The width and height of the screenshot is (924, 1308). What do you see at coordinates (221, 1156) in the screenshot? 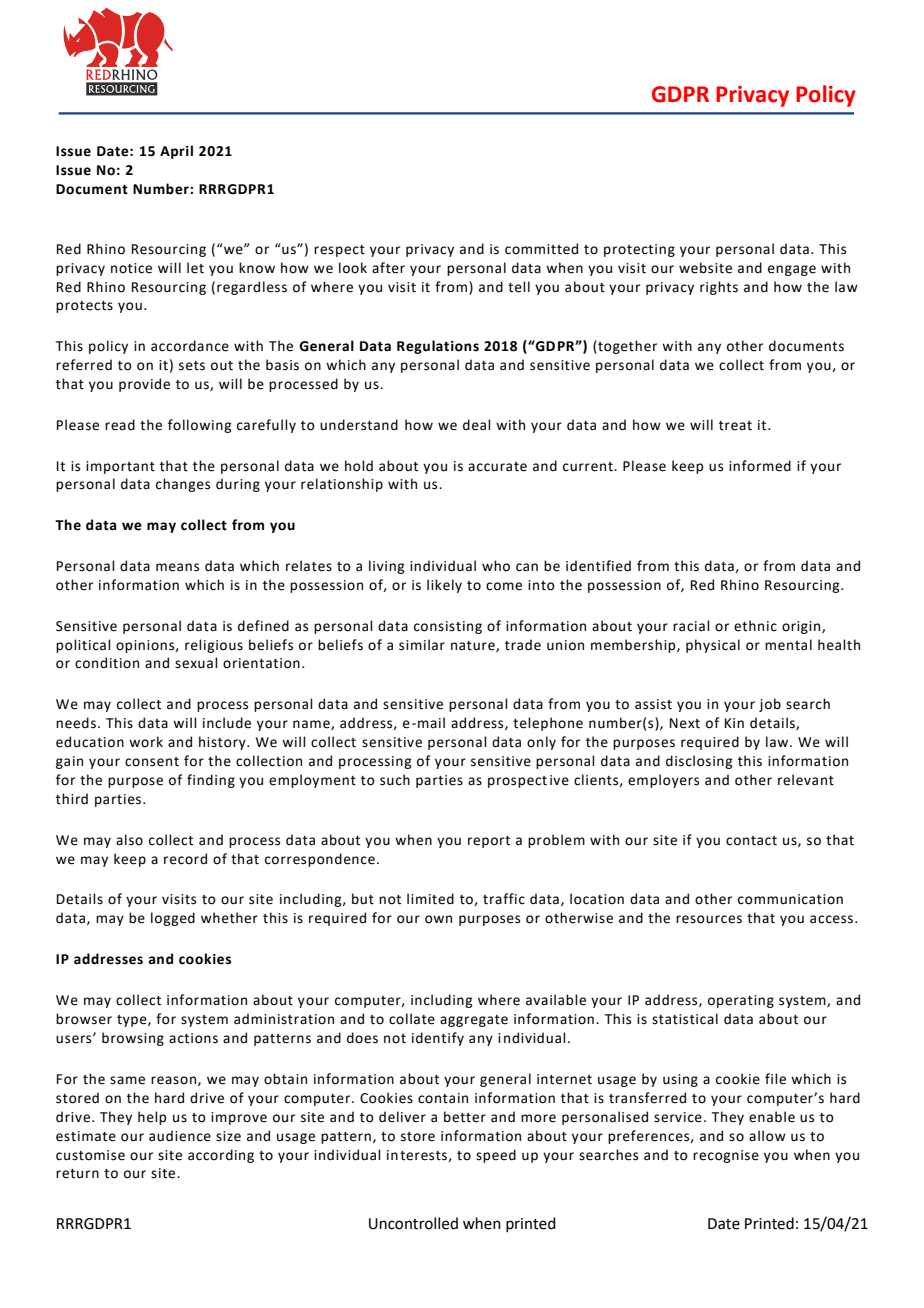
I see `according` at bounding box center [221, 1156].
